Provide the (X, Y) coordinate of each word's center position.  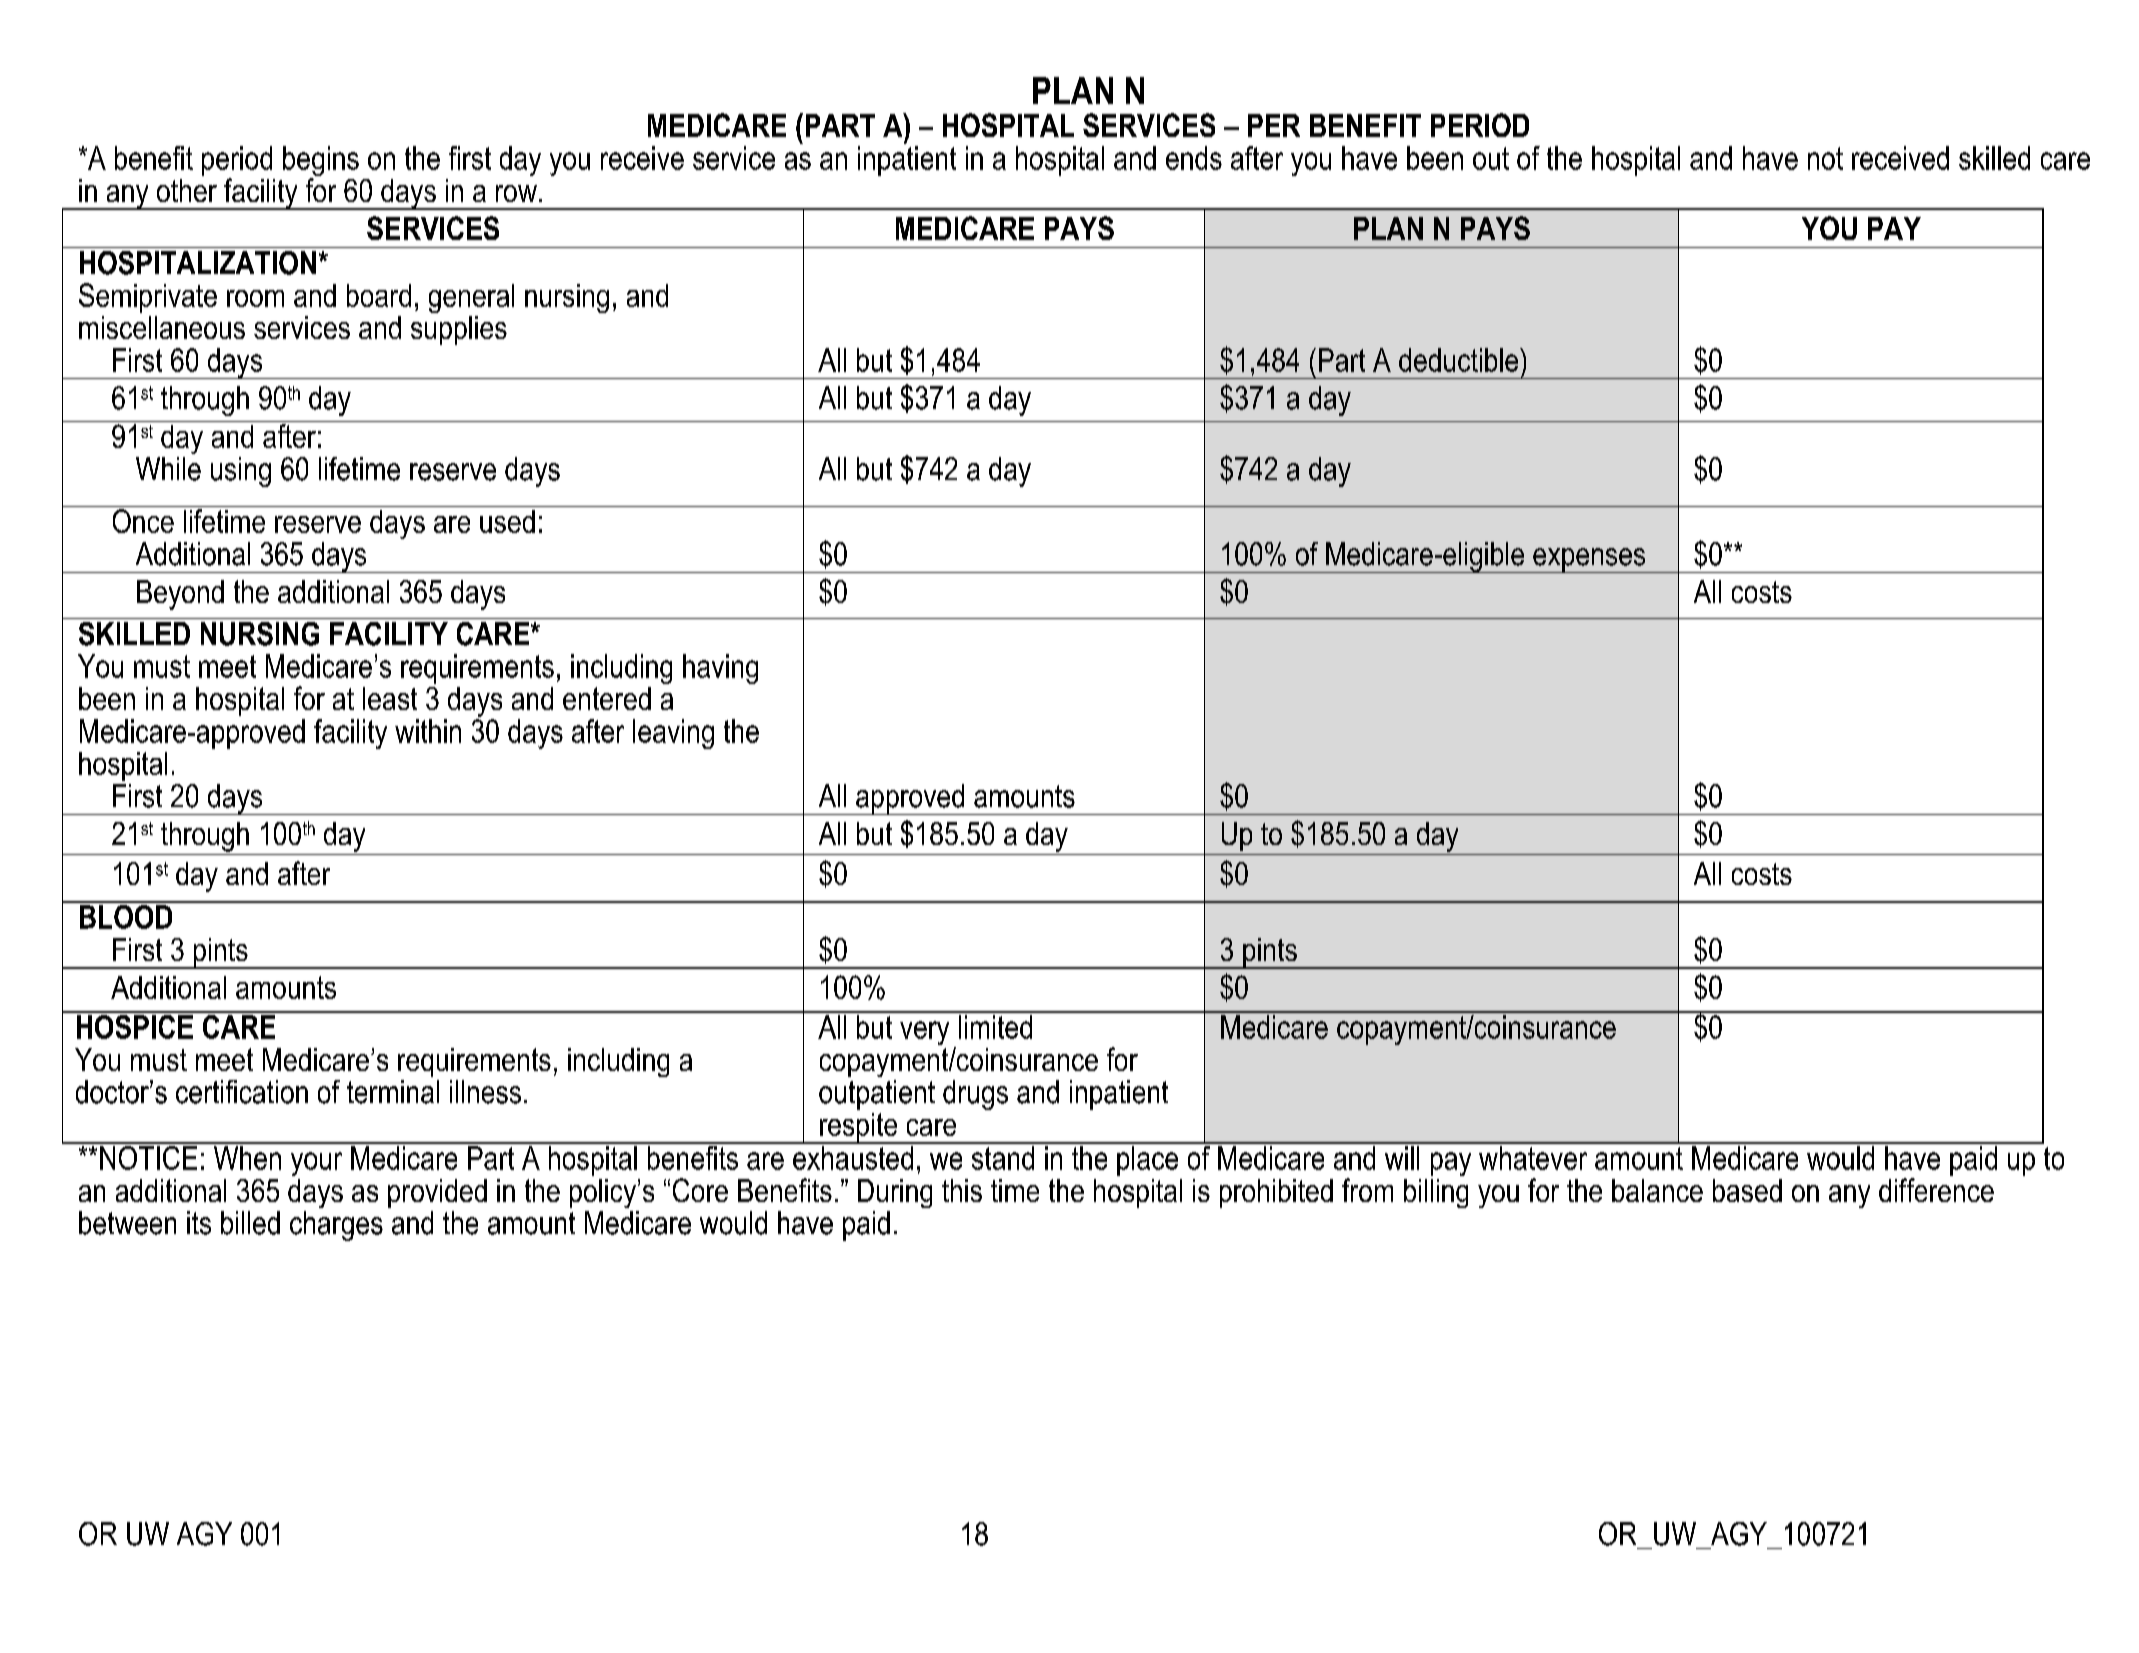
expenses (1589, 560)
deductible (1460, 360)
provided (437, 1193)
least (390, 698)
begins (321, 162)
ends (1194, 158)
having (720, 669)
